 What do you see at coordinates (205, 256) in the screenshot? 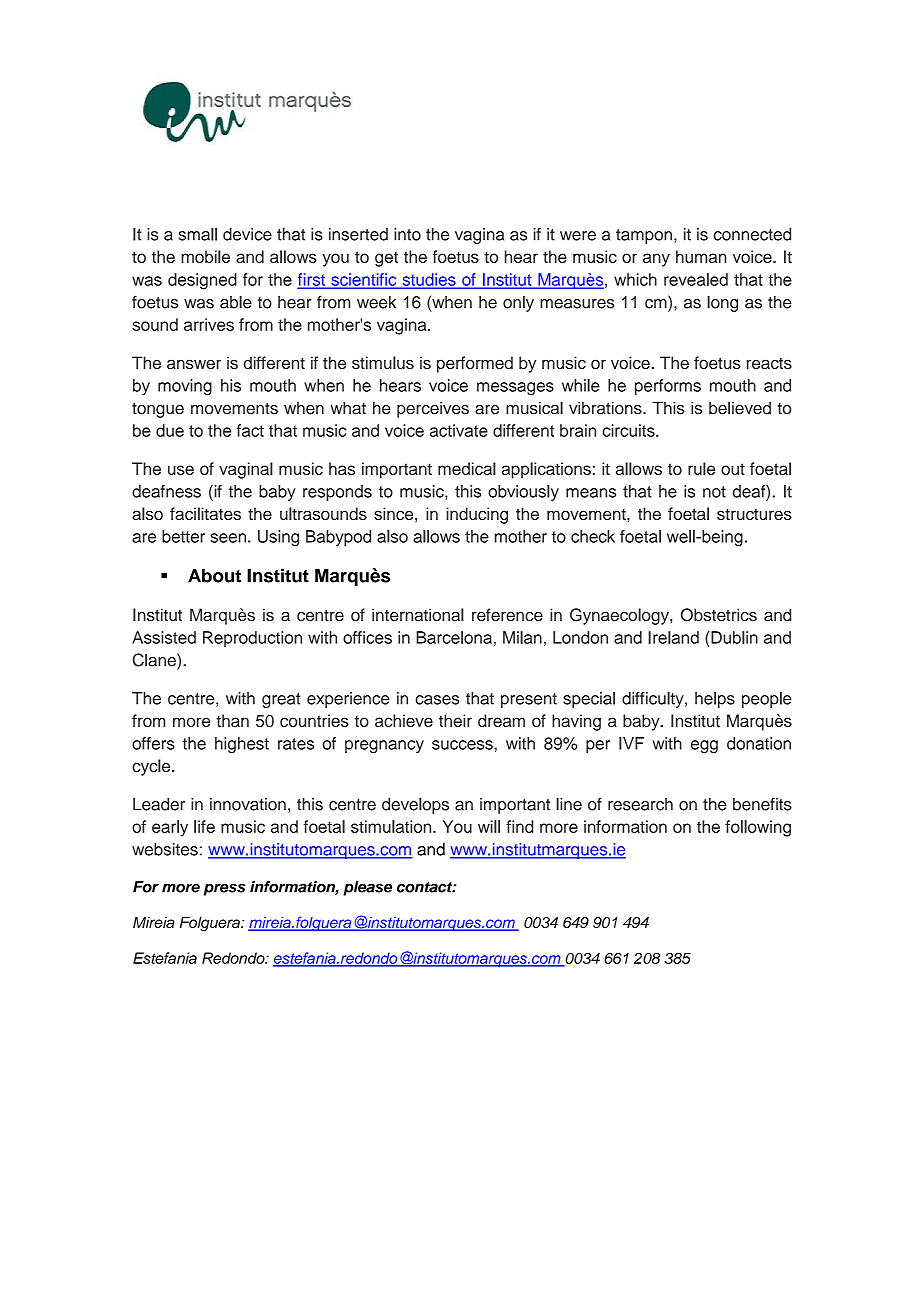
I see `mobile` at bounding box center [205, 256].
